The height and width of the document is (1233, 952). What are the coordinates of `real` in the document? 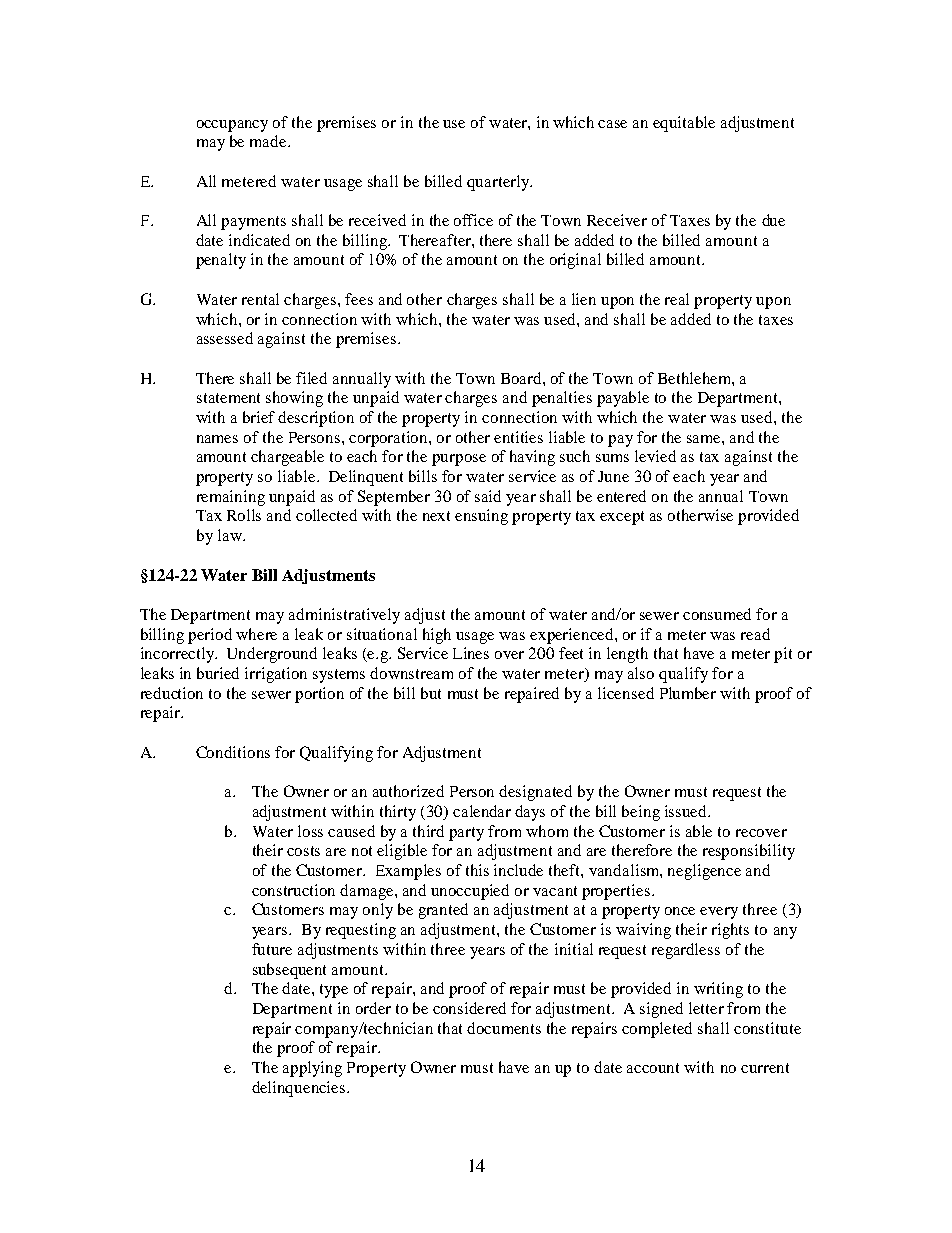 It's located at (677, 299).
